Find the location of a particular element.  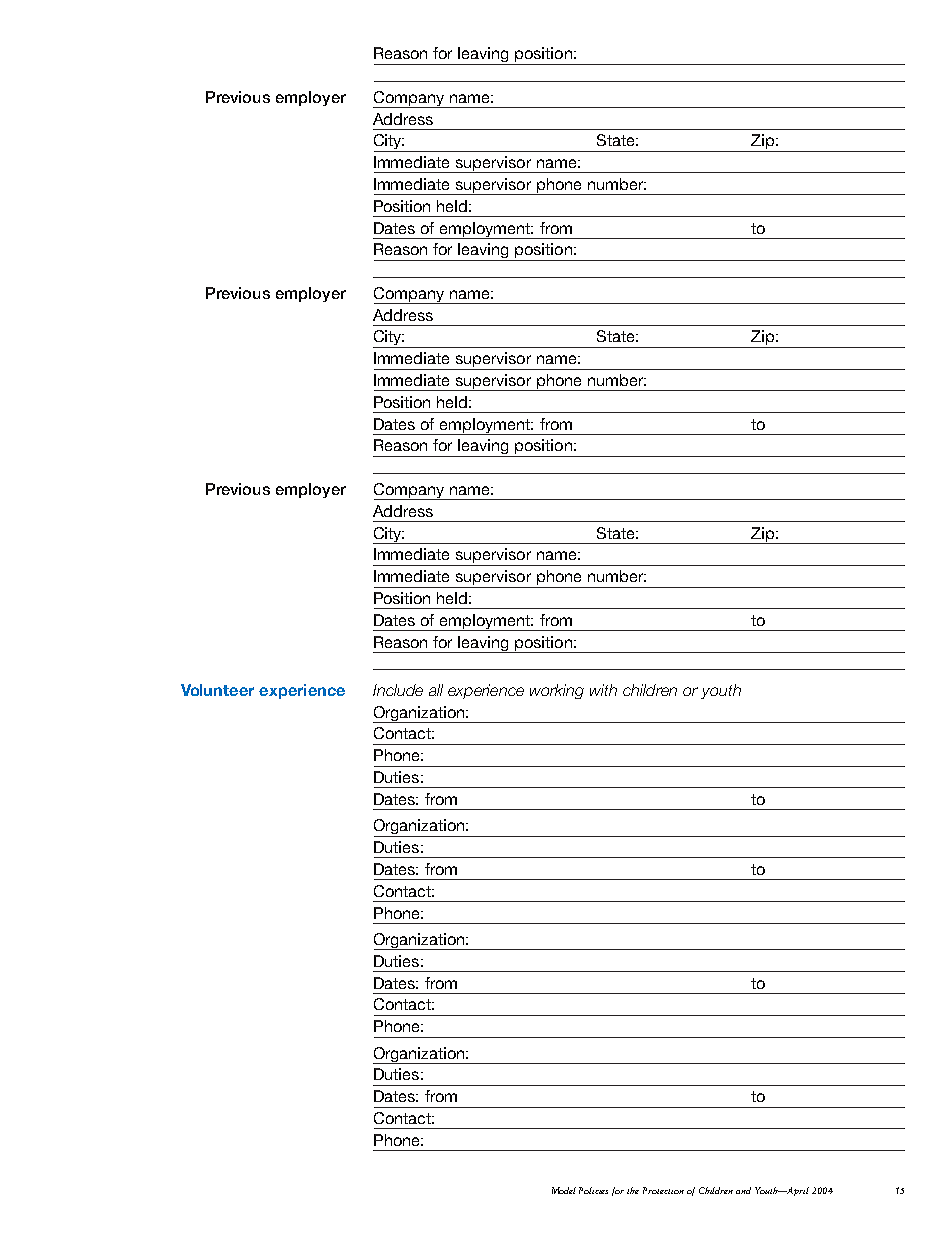

Protection is located at coordinates (663, 1190).
